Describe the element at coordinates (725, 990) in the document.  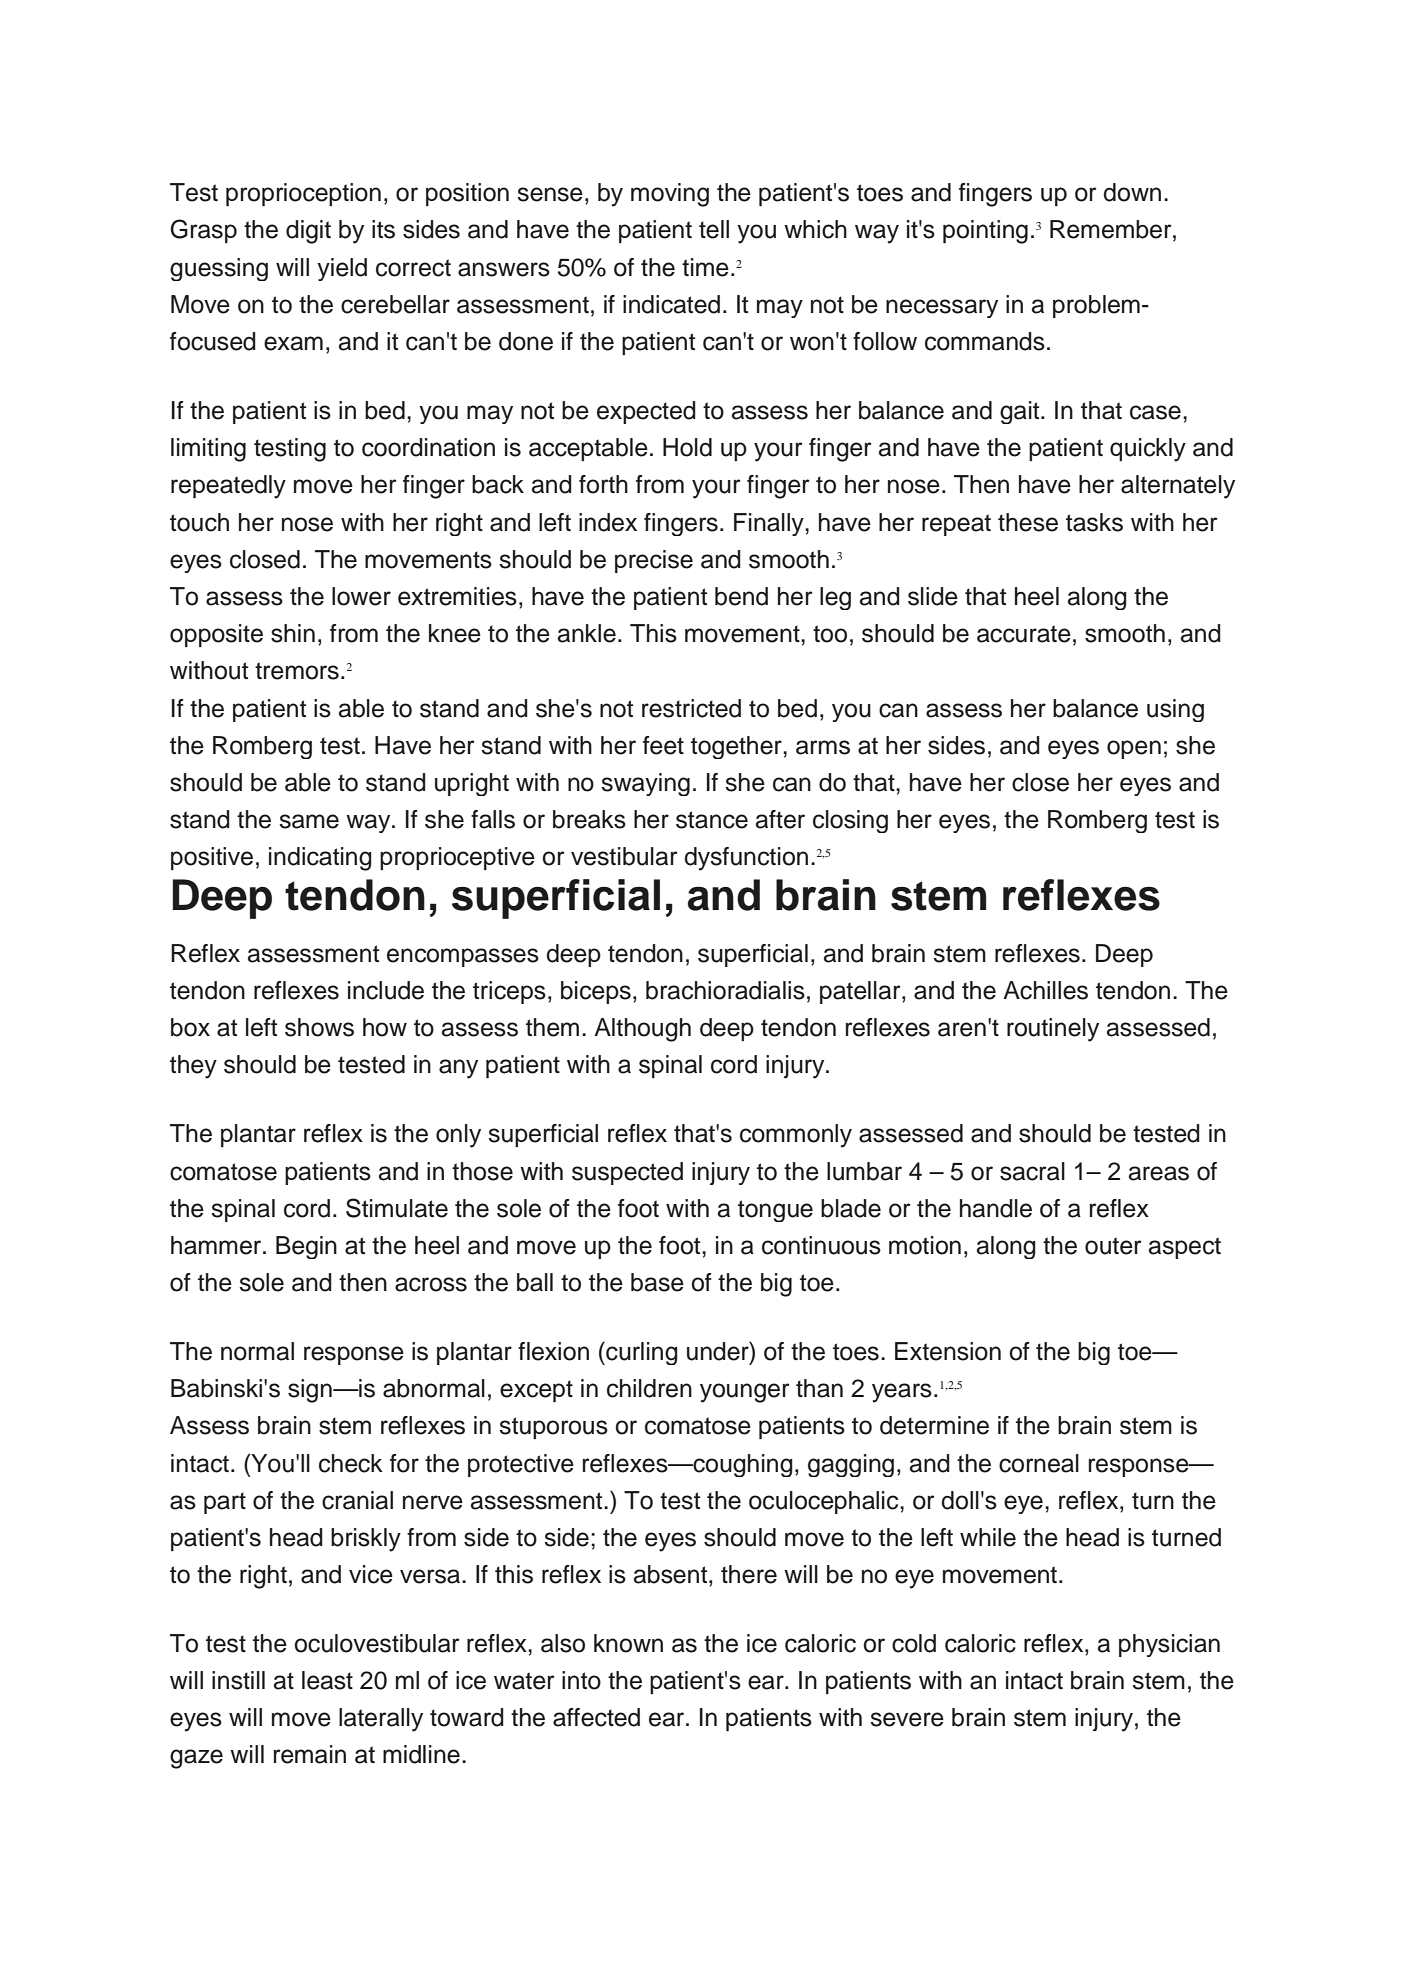
I see `brachioradialis` at that location.
